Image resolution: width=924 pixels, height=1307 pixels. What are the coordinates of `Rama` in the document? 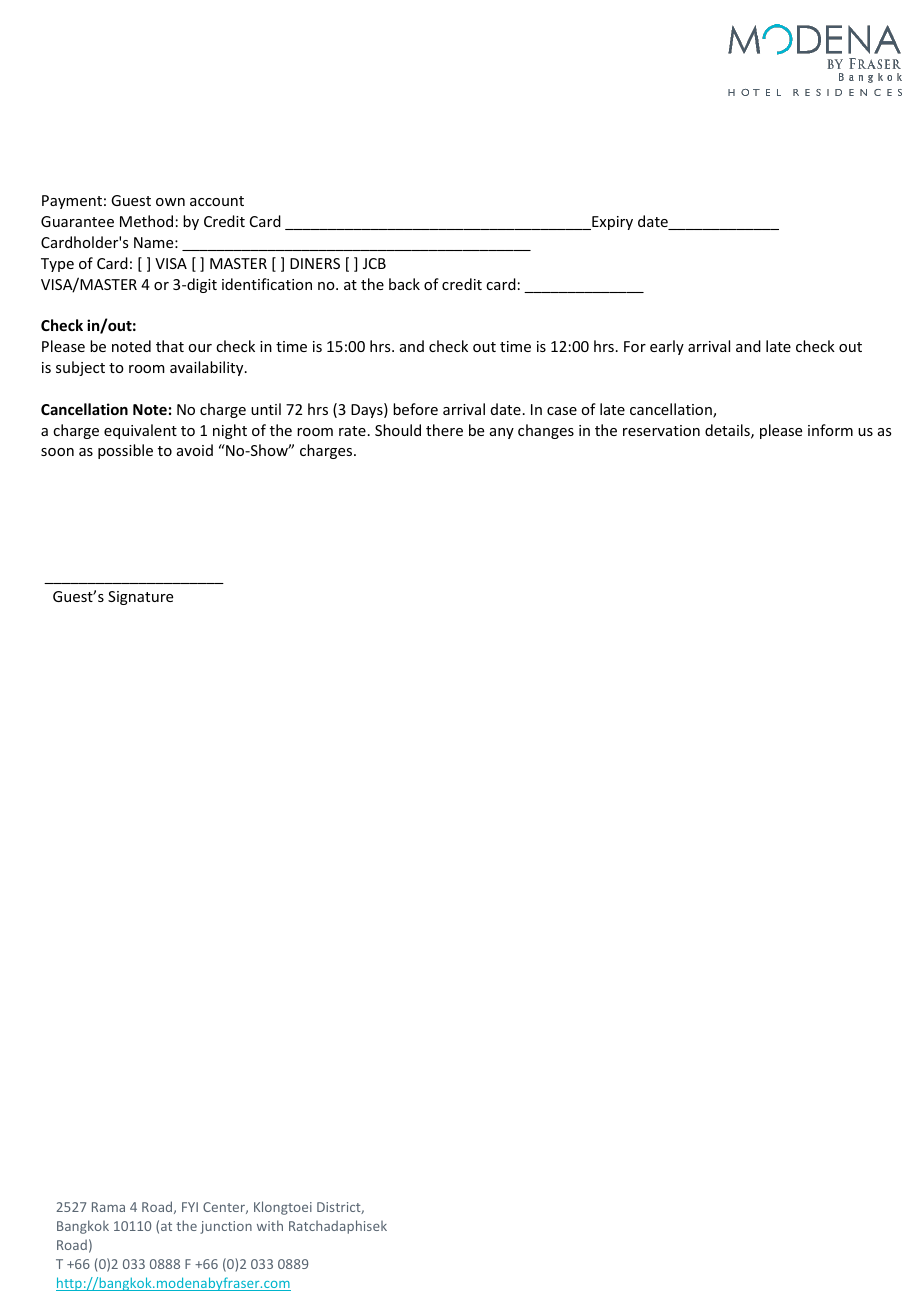 It's located at (108, 1207).
